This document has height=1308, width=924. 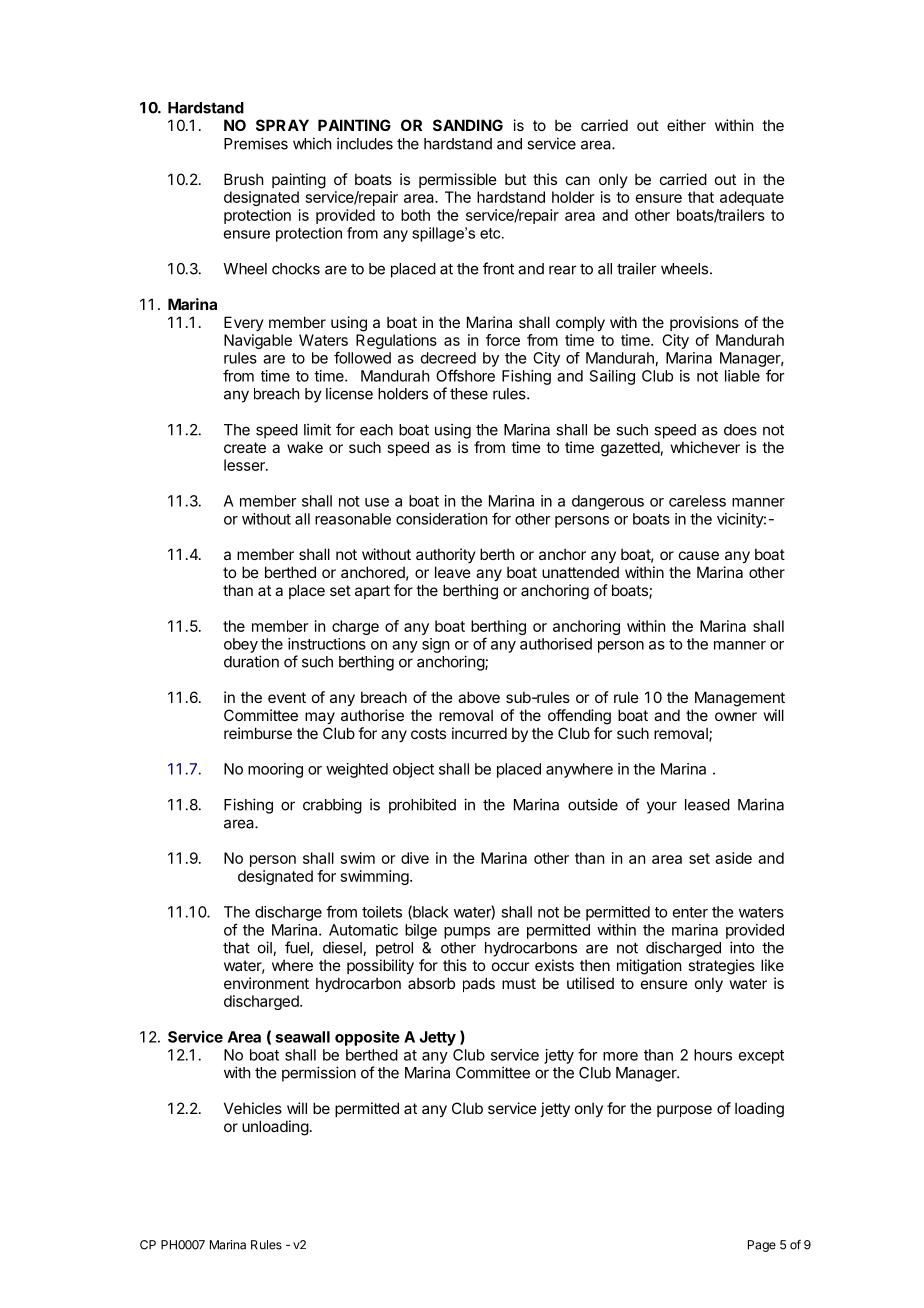 I want to click on above, so click(x=479, y=697).
